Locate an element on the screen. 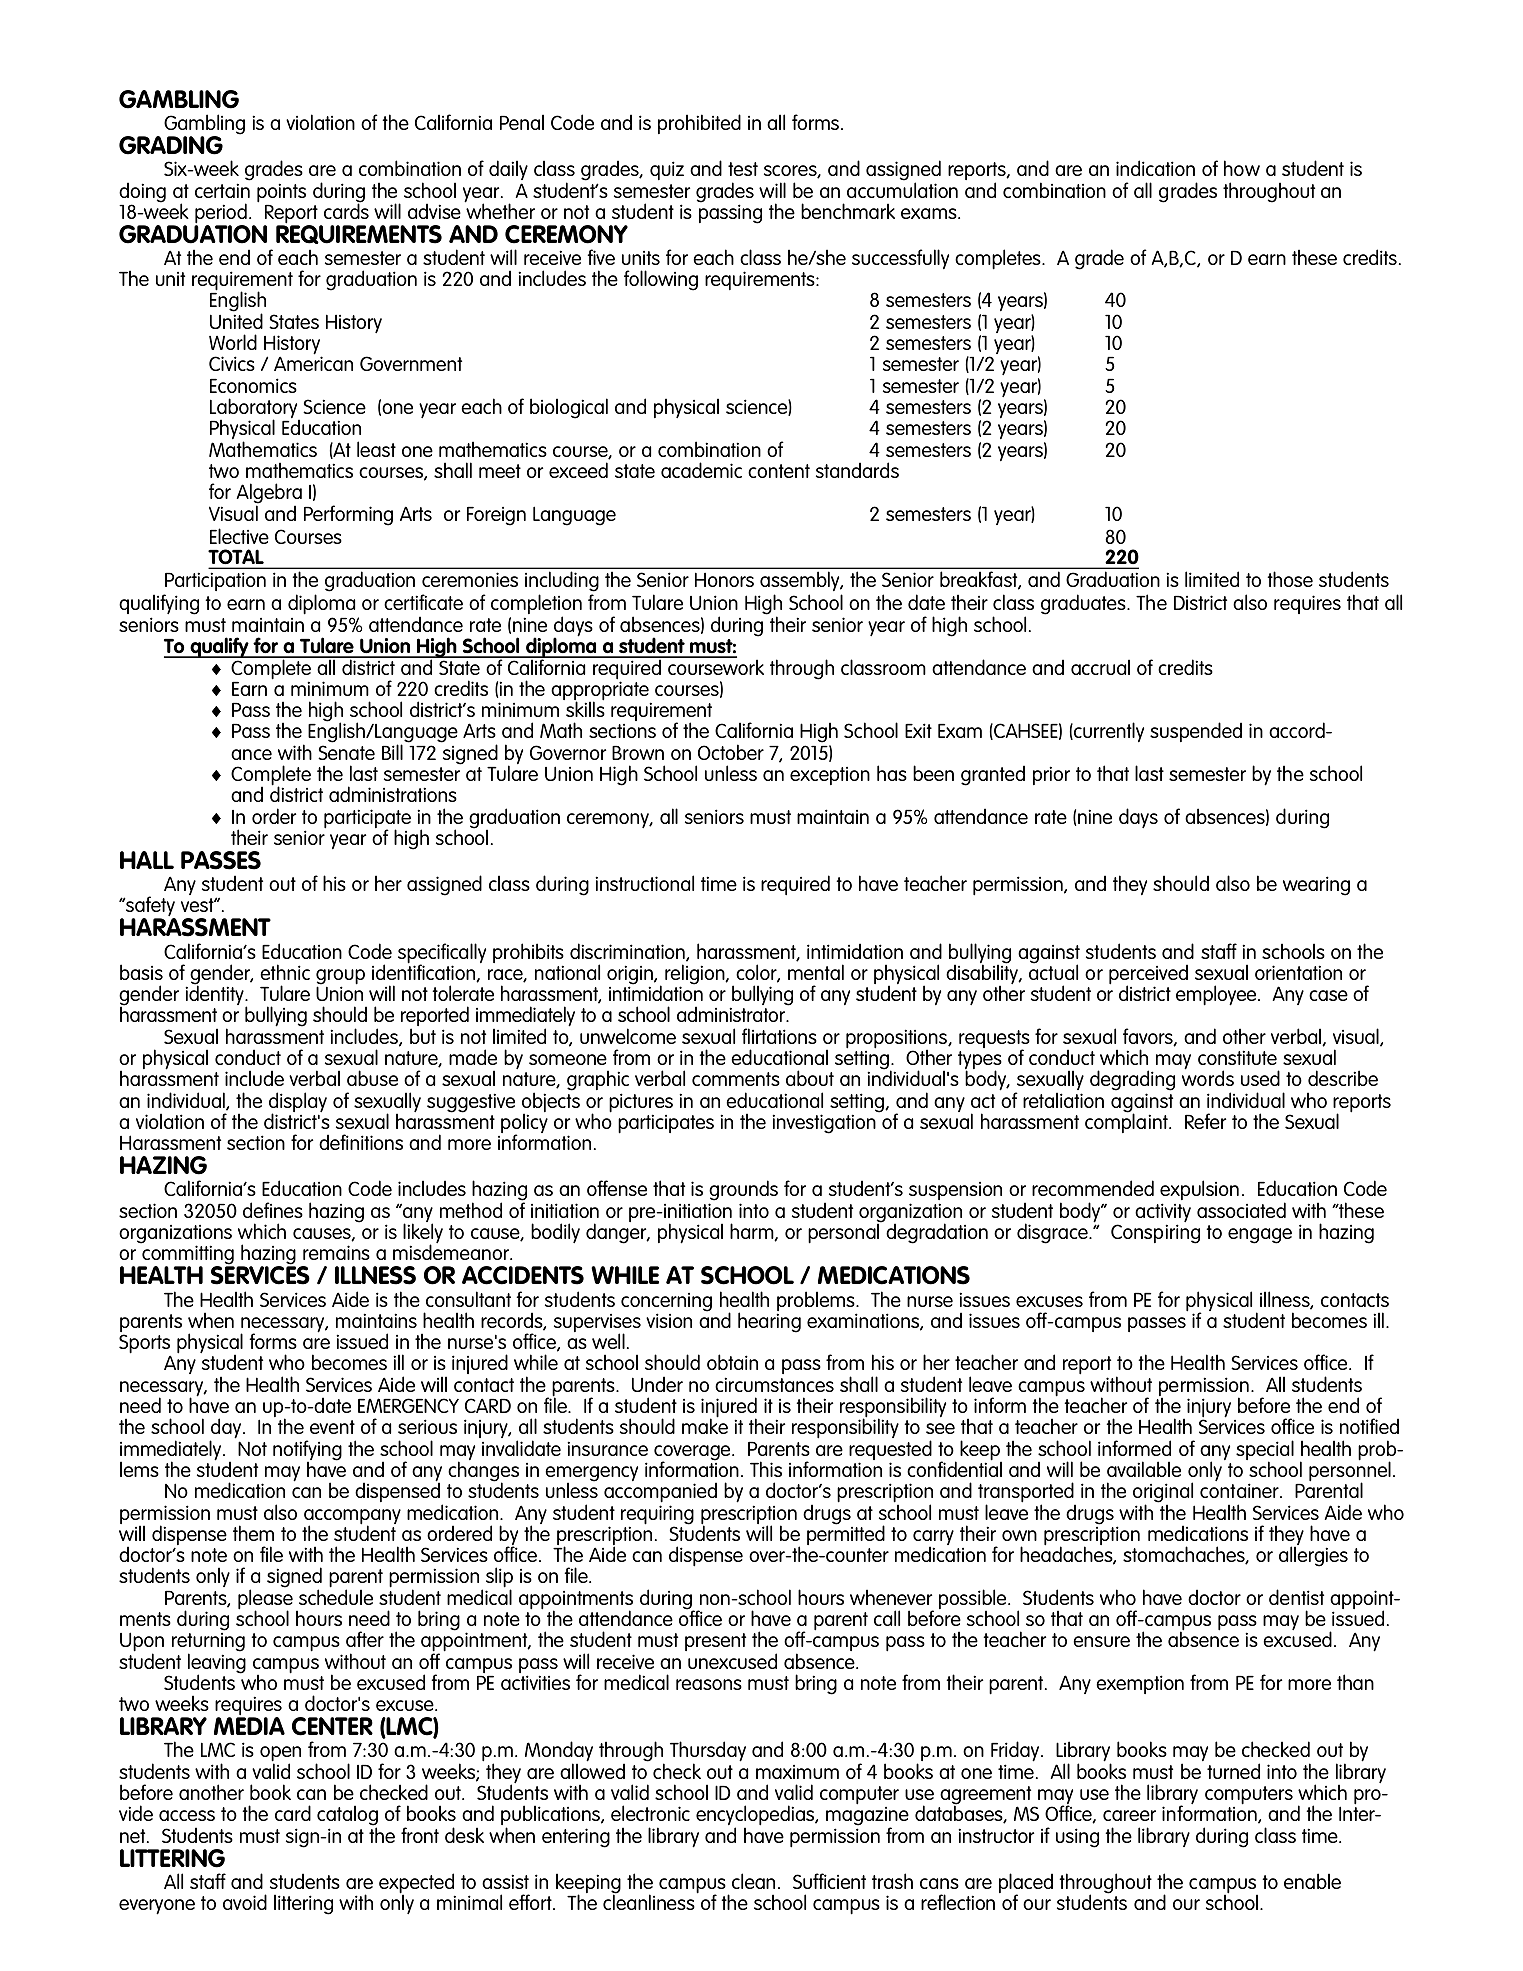 This screenshot has height=1971, width=1523. This is located at coordinates (766, 1469).
